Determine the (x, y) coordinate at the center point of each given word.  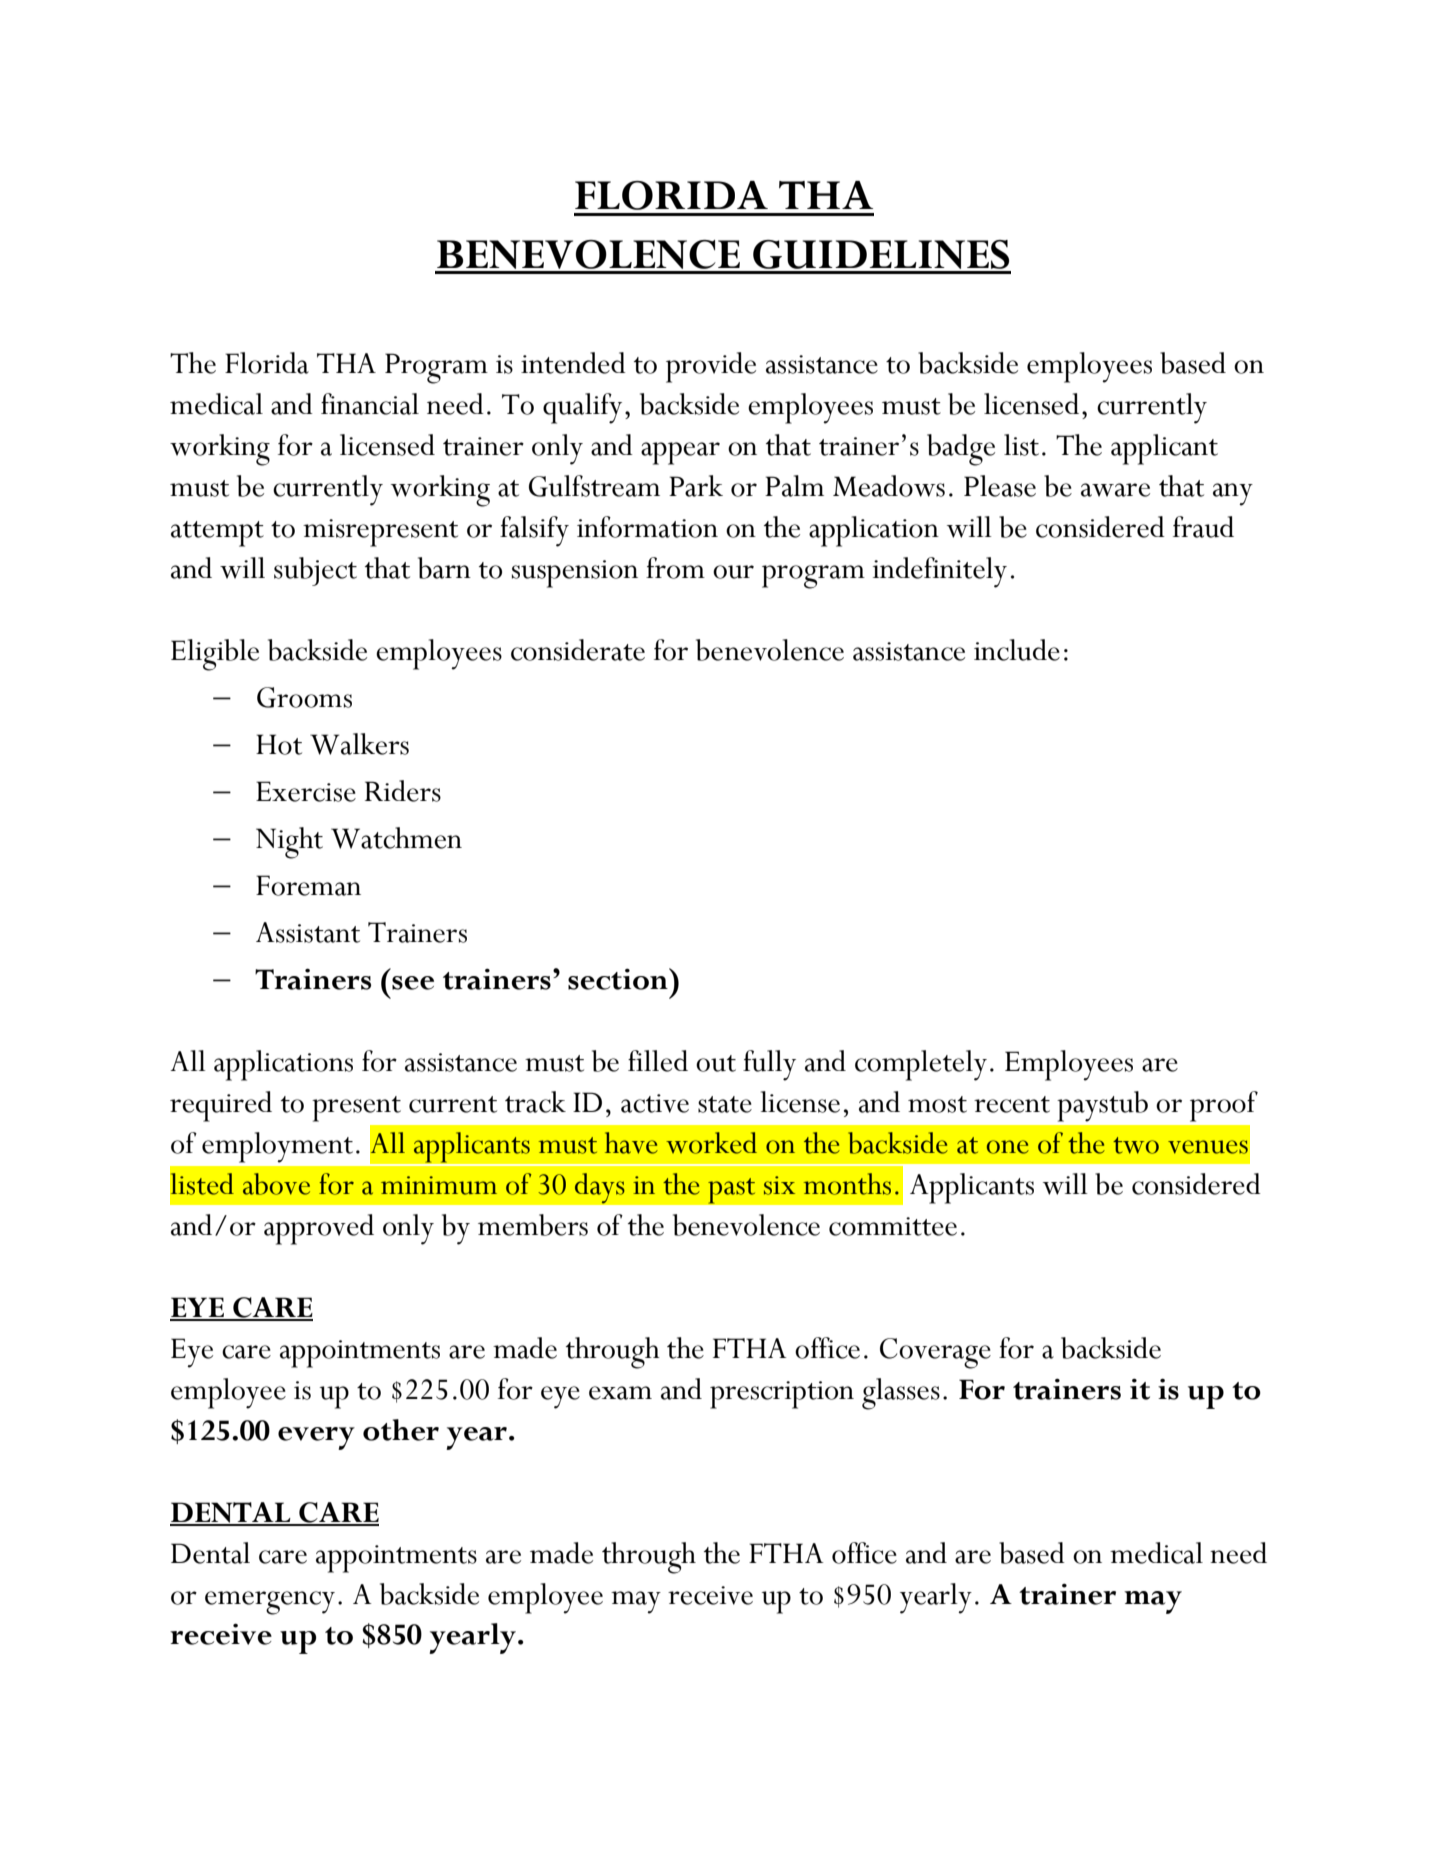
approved (319, 1229)
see (413, 983)
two (1136, 1145)
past (732, 1190)
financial (370, 404)
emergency (270, 1603)
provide (711, 367)
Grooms (304, 697)
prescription (782, 1395)
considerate (578, 650)
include (1017, 650)
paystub (1102, 1106)
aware (1115, 490)
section (619, 979)
